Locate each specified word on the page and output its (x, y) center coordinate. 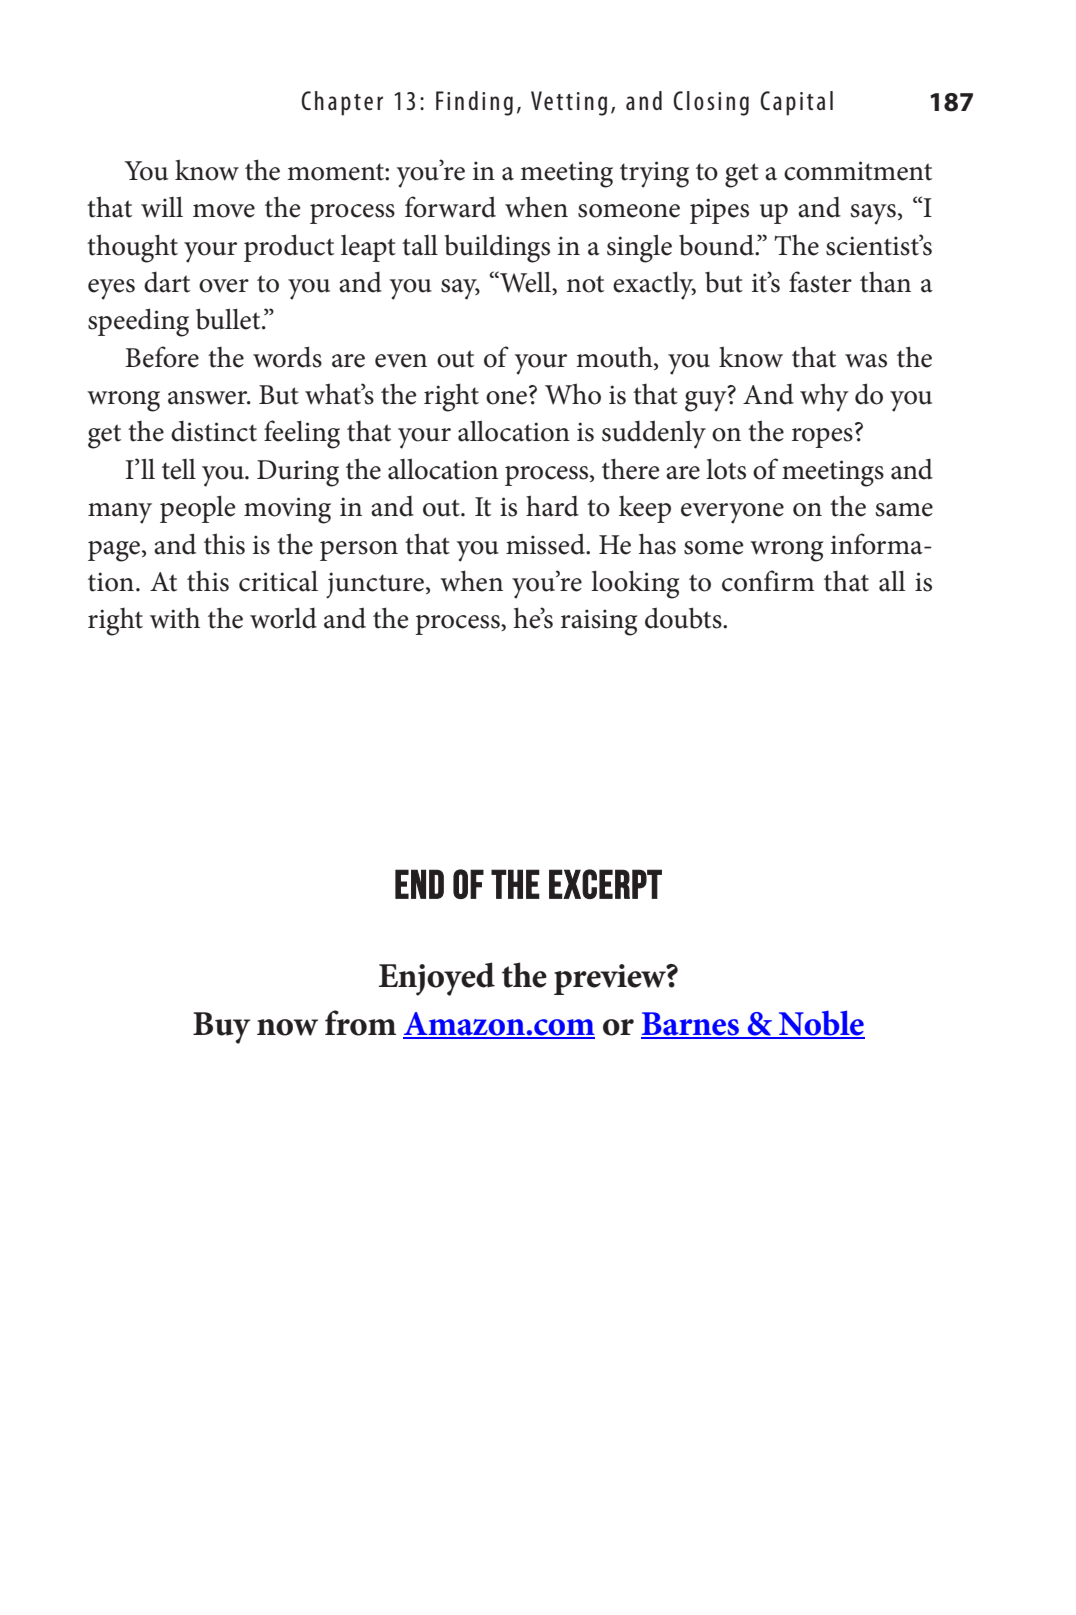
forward (450, 207)
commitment (858, 171)
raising (599, 622)
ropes (822, 438)
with (175, 618)
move (224, 211)
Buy (221, 1028)
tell (179, 469)
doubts (684, 618)
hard (552, 506)
